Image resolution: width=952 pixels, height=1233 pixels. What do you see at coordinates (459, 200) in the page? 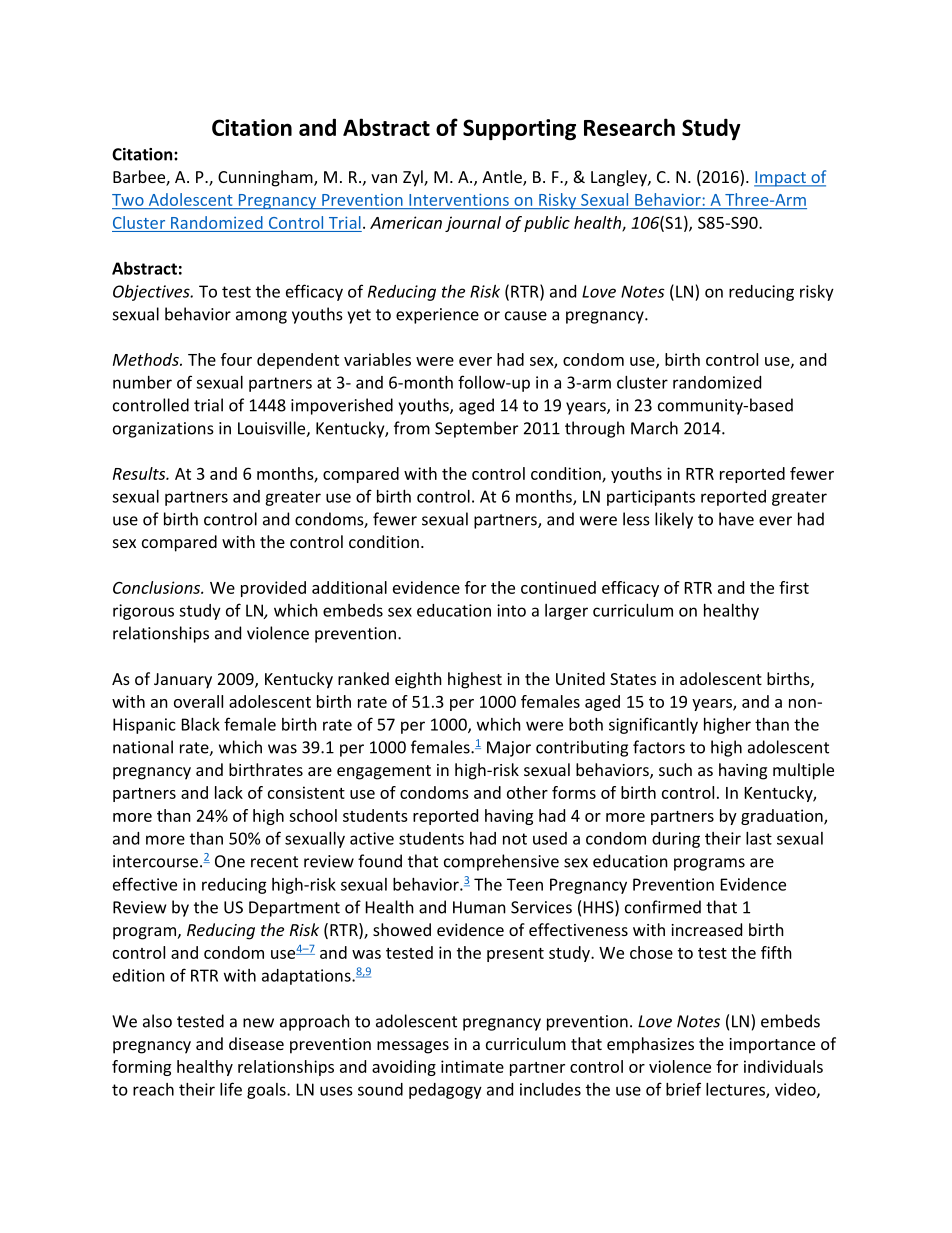
I see `Interventions` at bounding box center [459, 200].
